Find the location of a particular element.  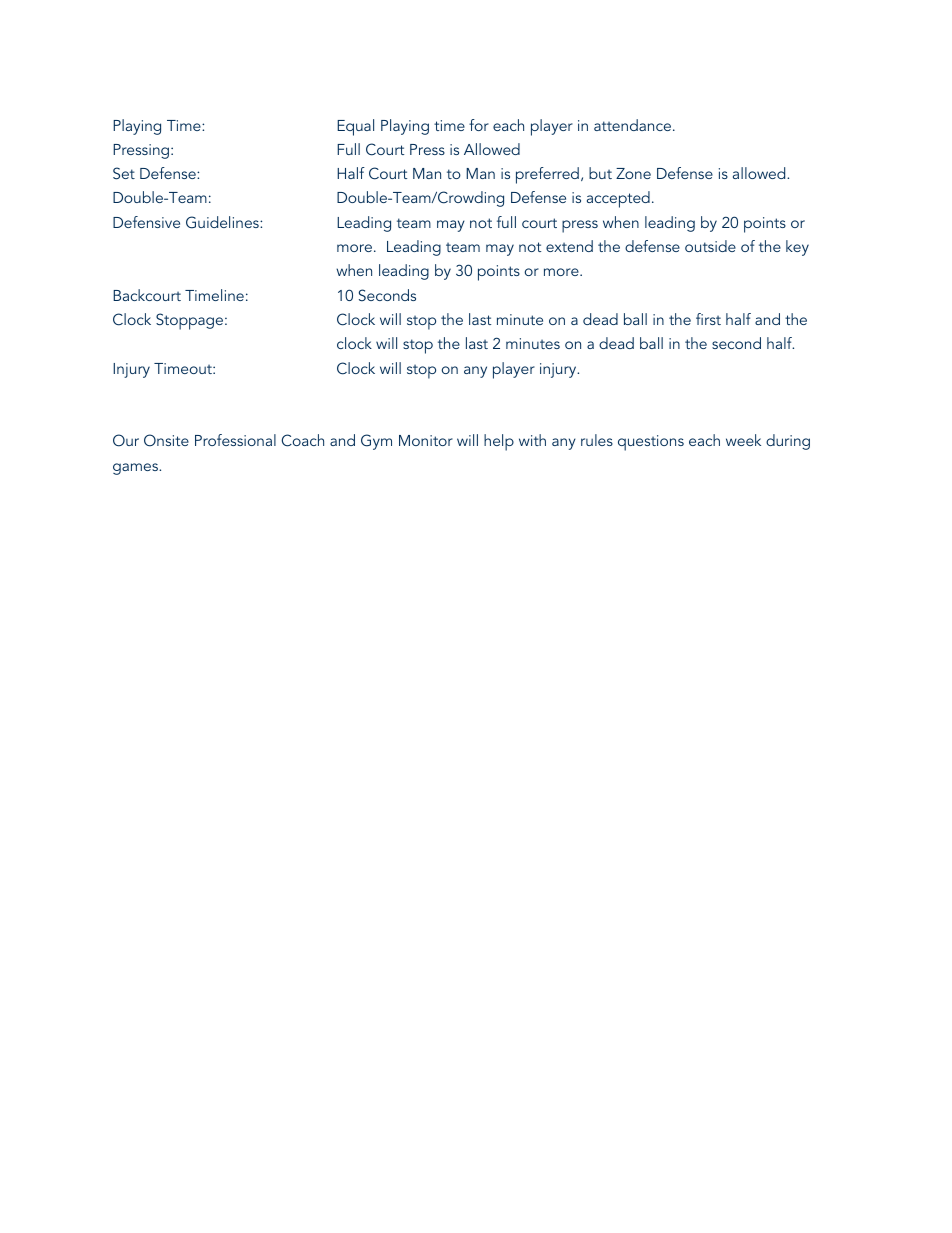

attendance is located at coordinates (632, 125).
